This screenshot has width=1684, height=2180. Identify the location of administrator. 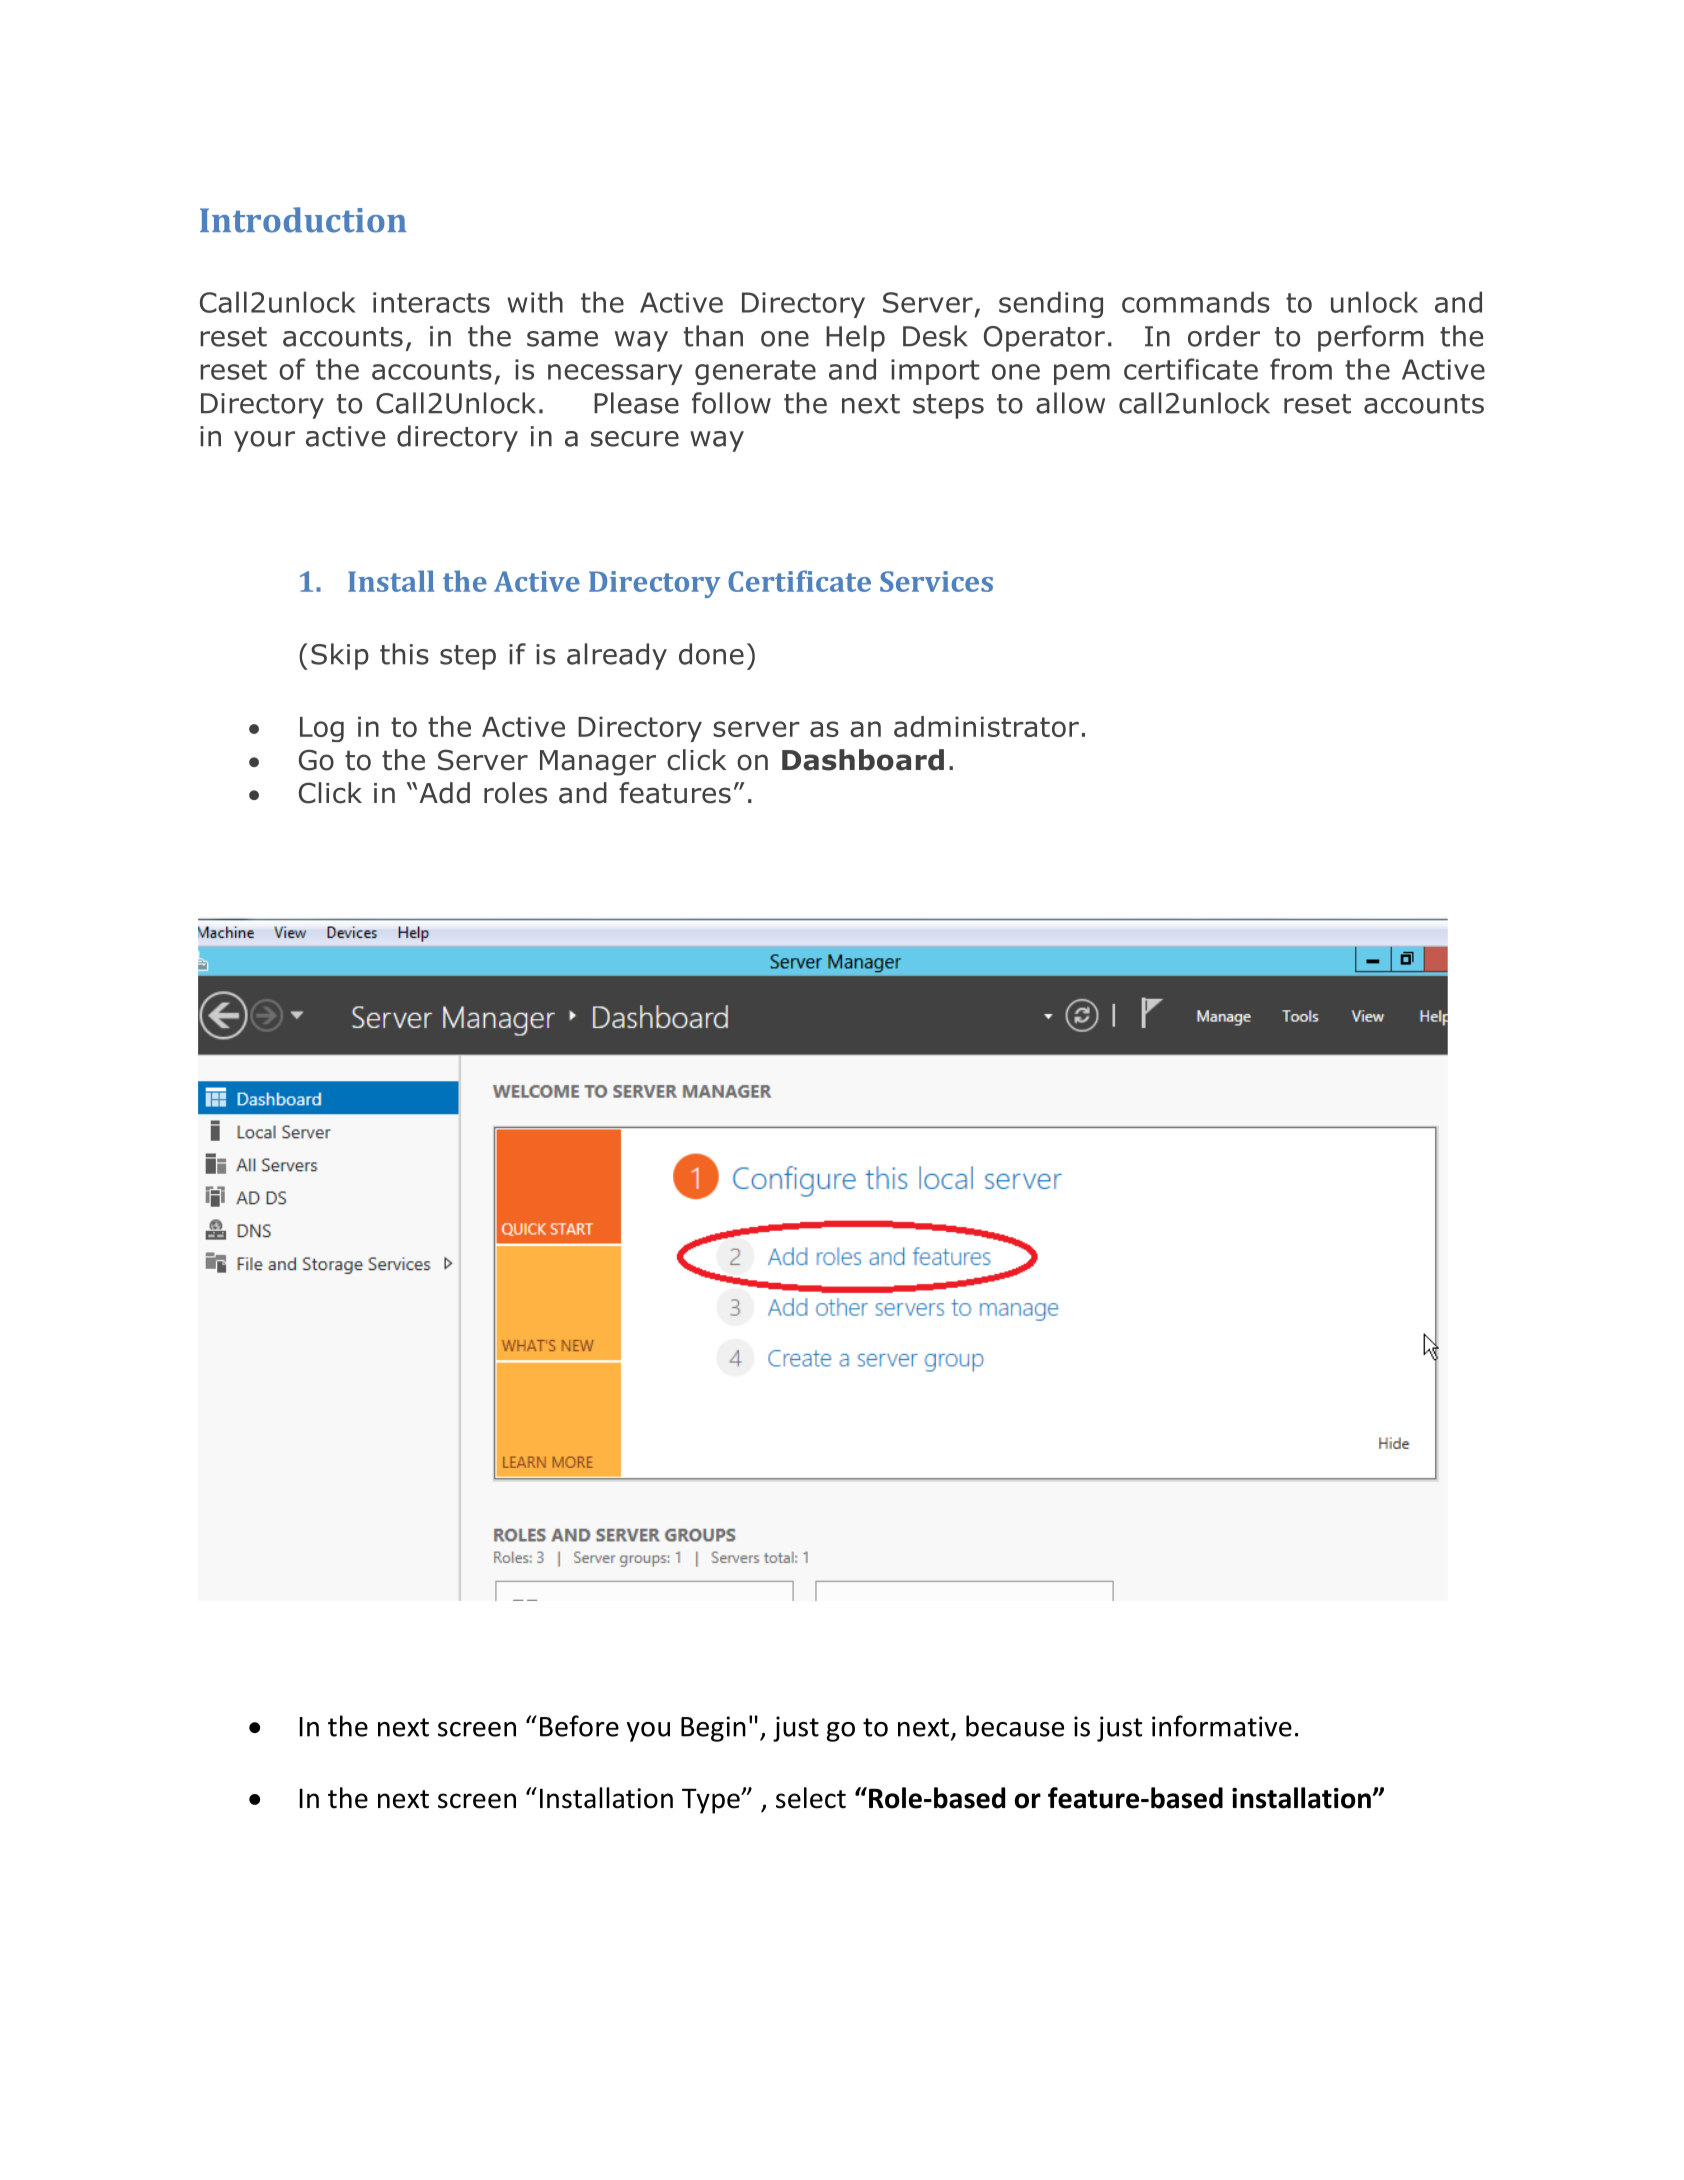
(986, 726).
